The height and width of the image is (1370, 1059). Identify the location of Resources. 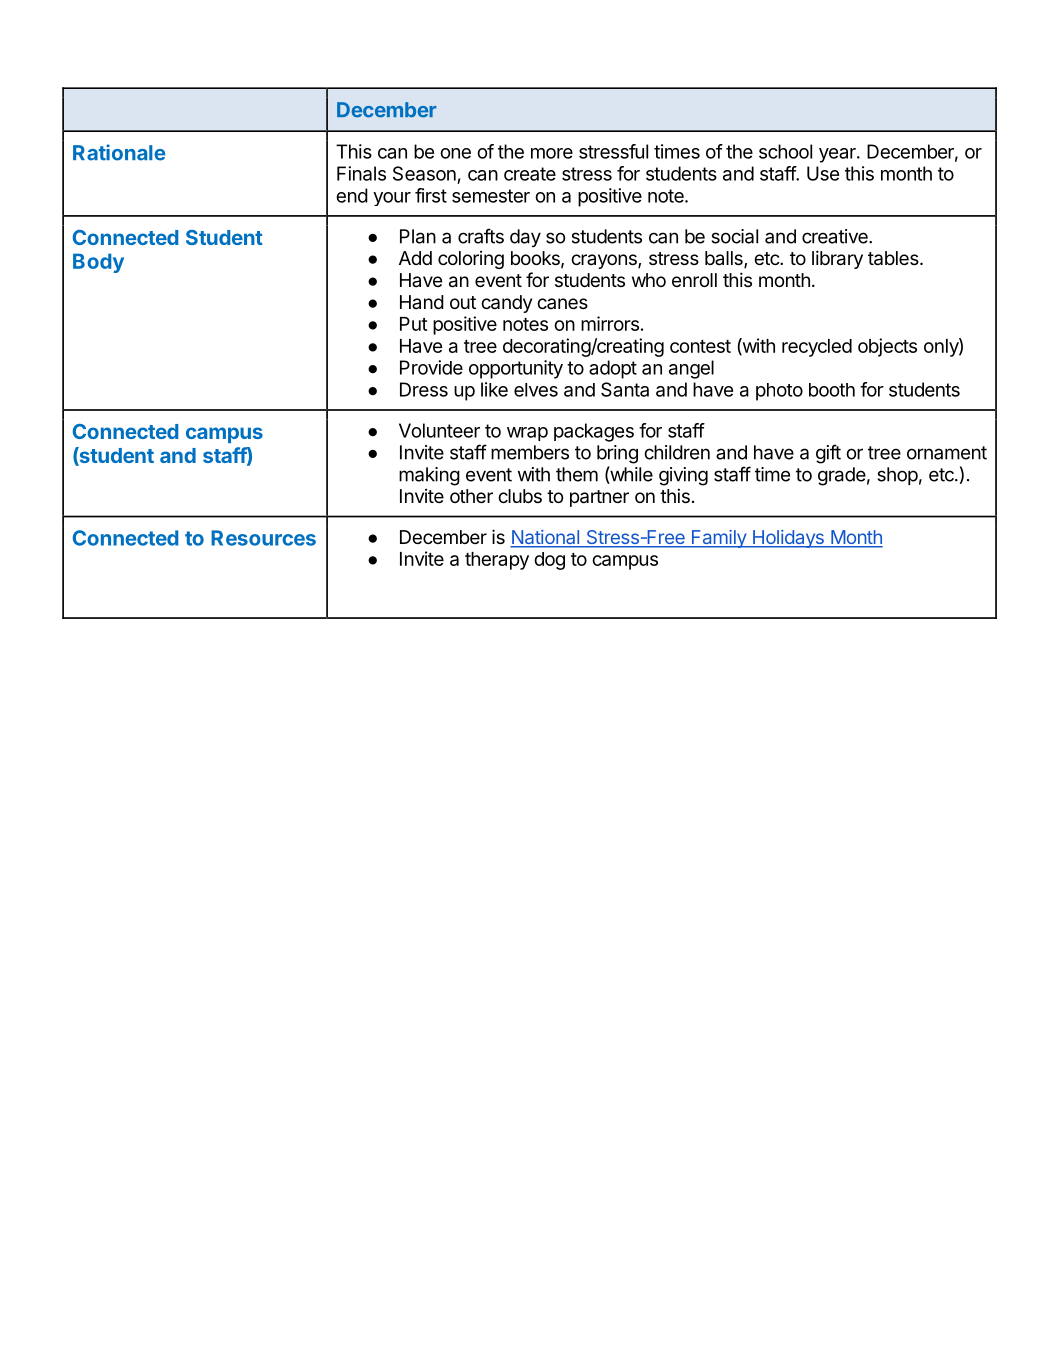
(263, 538).
